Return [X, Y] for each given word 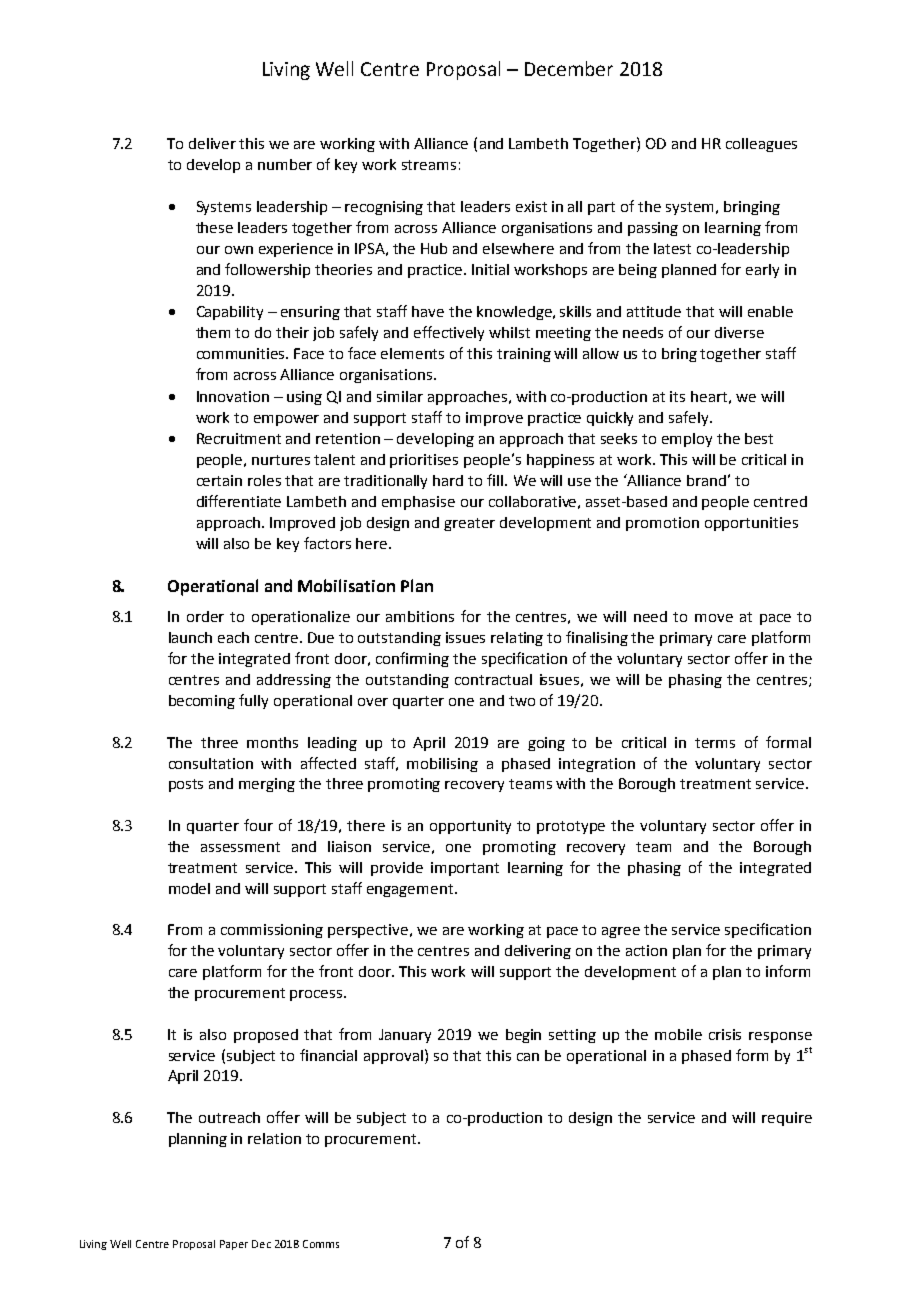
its [677, 396]
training [524, 355]
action [646, 950]
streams [429, 165]
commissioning [272, 931]
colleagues [761, 145]
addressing [294, 681]
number [285, 164]
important [465, 869]
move [714, 618]
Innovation [233, 396]
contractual [493, 679]
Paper [234, 1245]
